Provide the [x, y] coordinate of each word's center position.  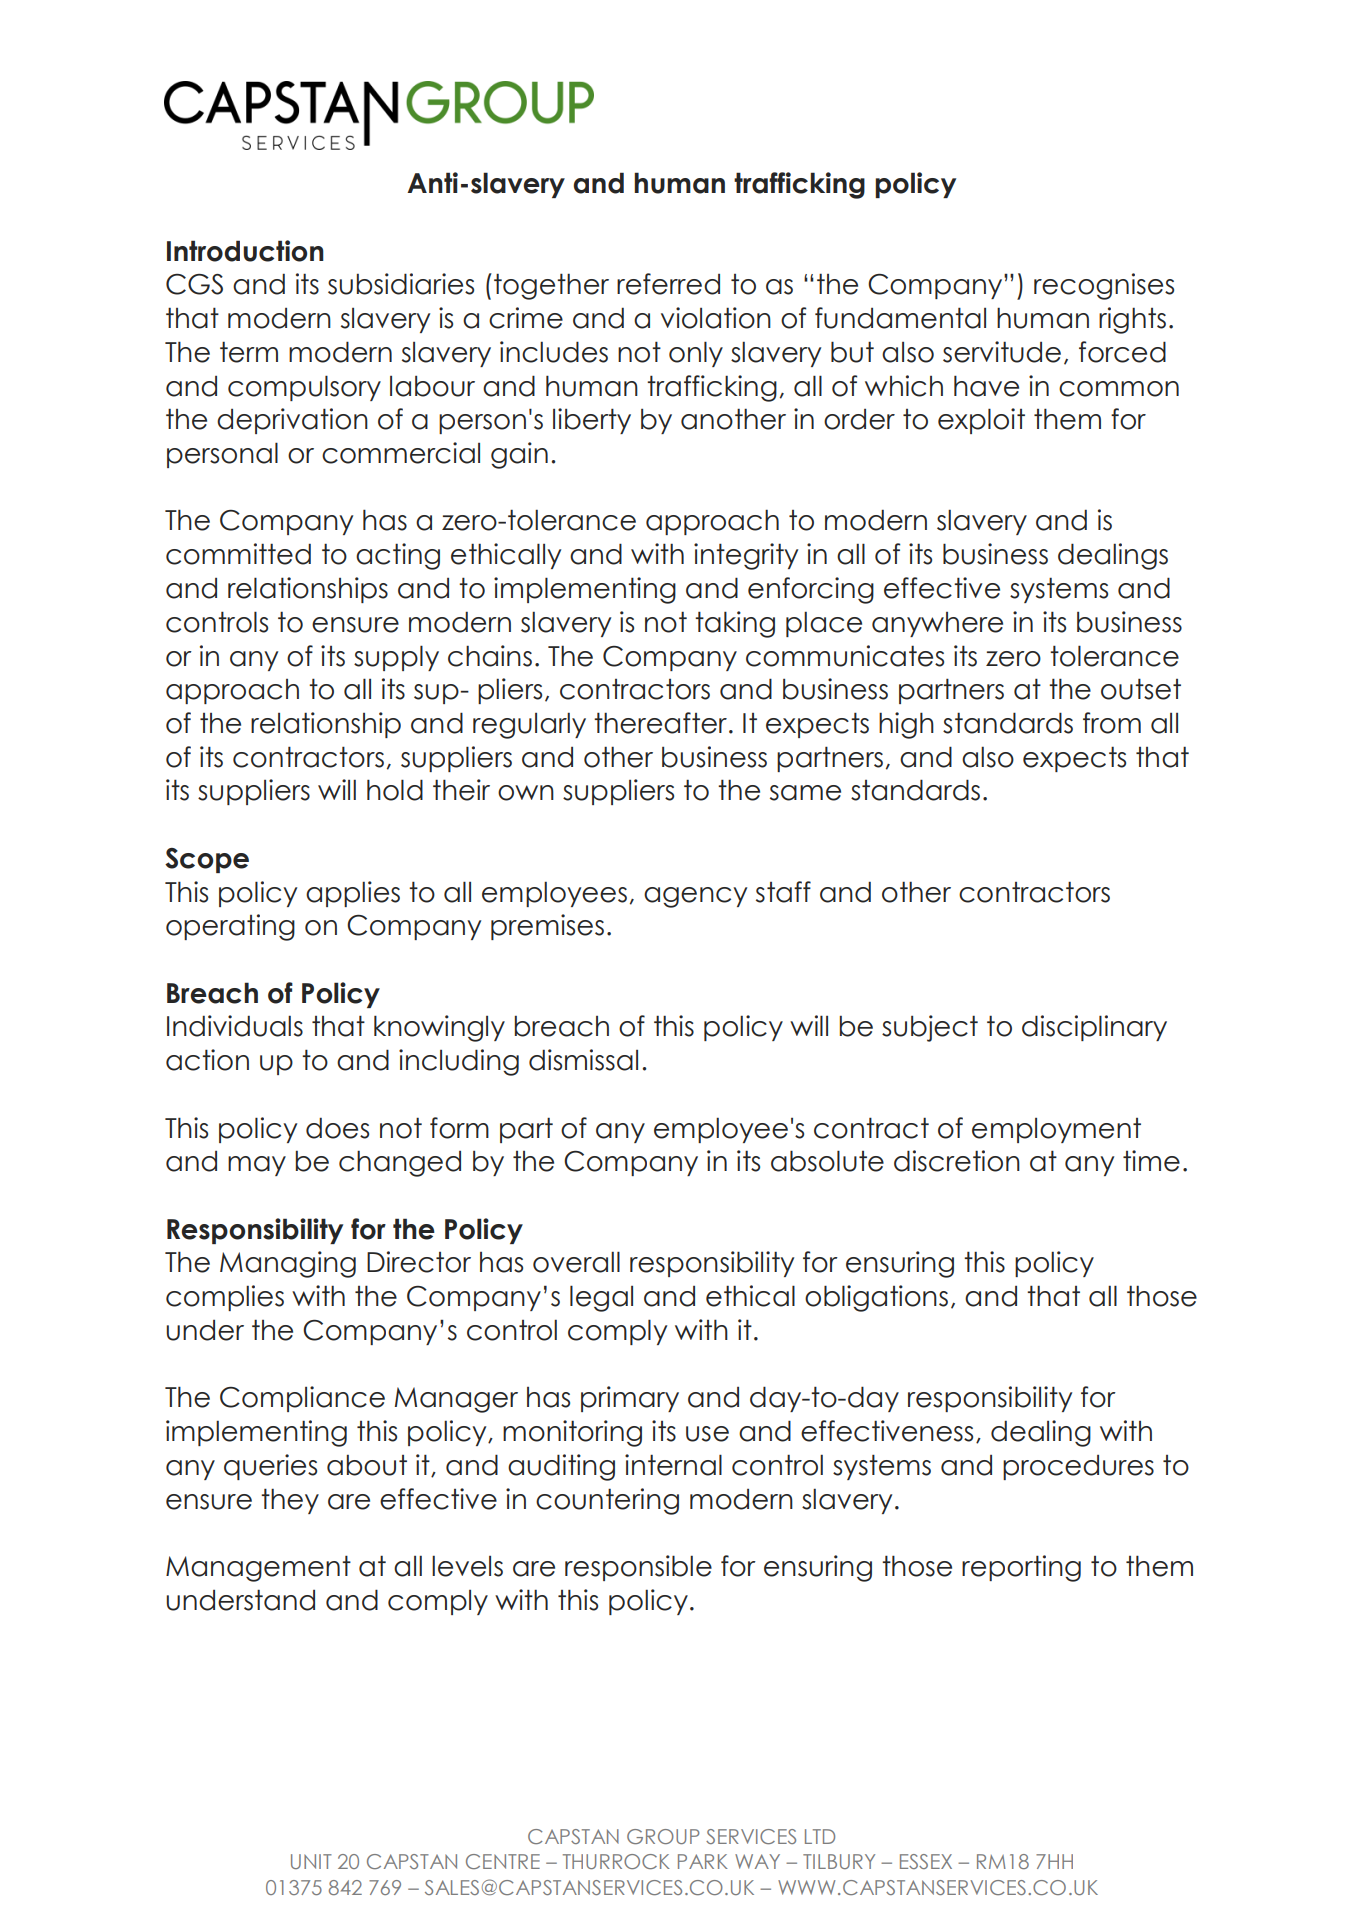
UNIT [311, 1861]
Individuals [235, 1026]
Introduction [245, 251]
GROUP [663, 1836]
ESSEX [926, 1861]
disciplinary [1094, 1028]
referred [668, 284]
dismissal [583, 1060]
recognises [1104, 286]
